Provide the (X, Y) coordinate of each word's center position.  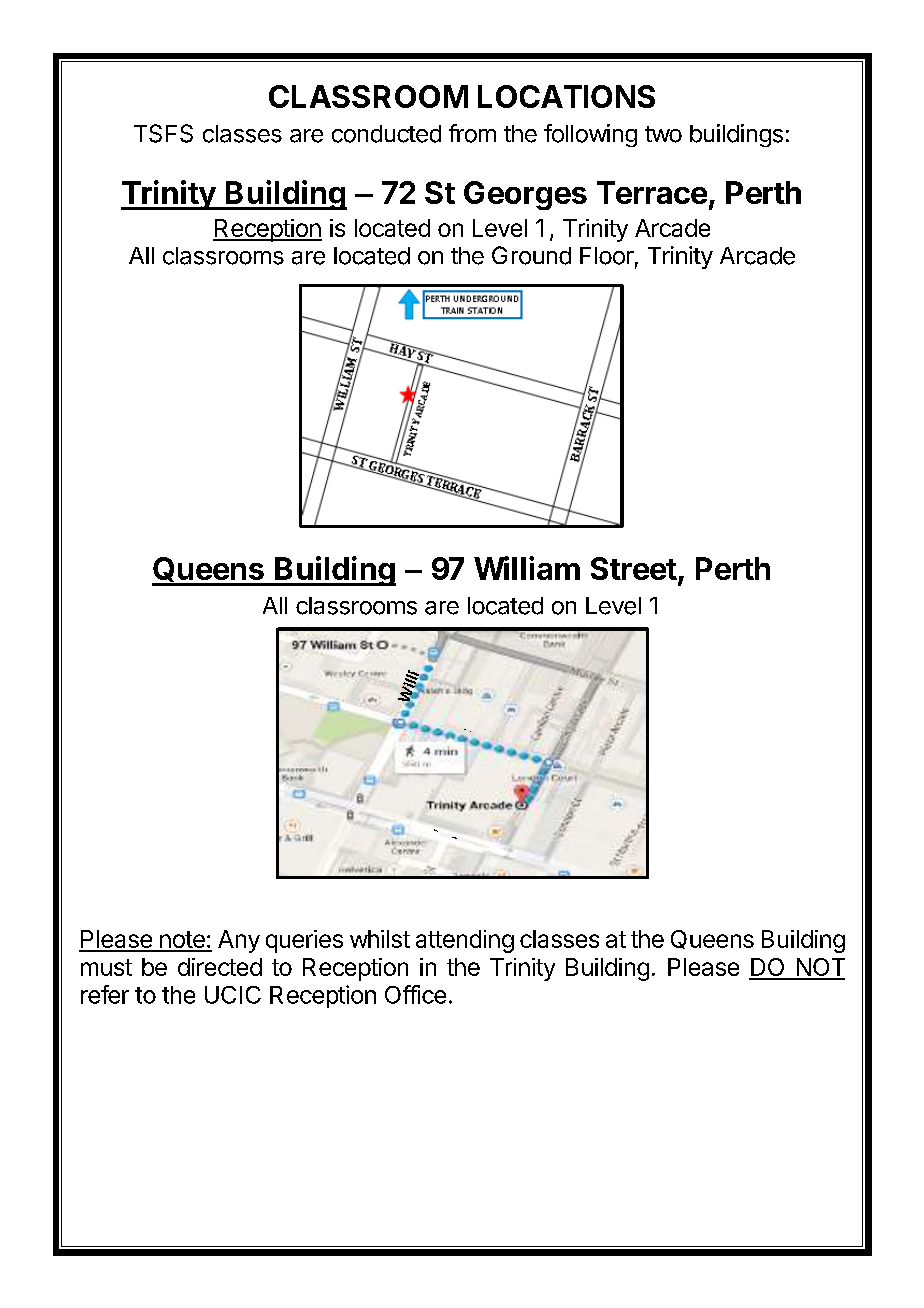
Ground (531, 255)
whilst (380, 939)
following (590, 135)
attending (465, 941)
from (472, 133)
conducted (386, 134)
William (527, 568)
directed (220, 967)
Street (634, 568)
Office (415, 994)
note (182, 941)
